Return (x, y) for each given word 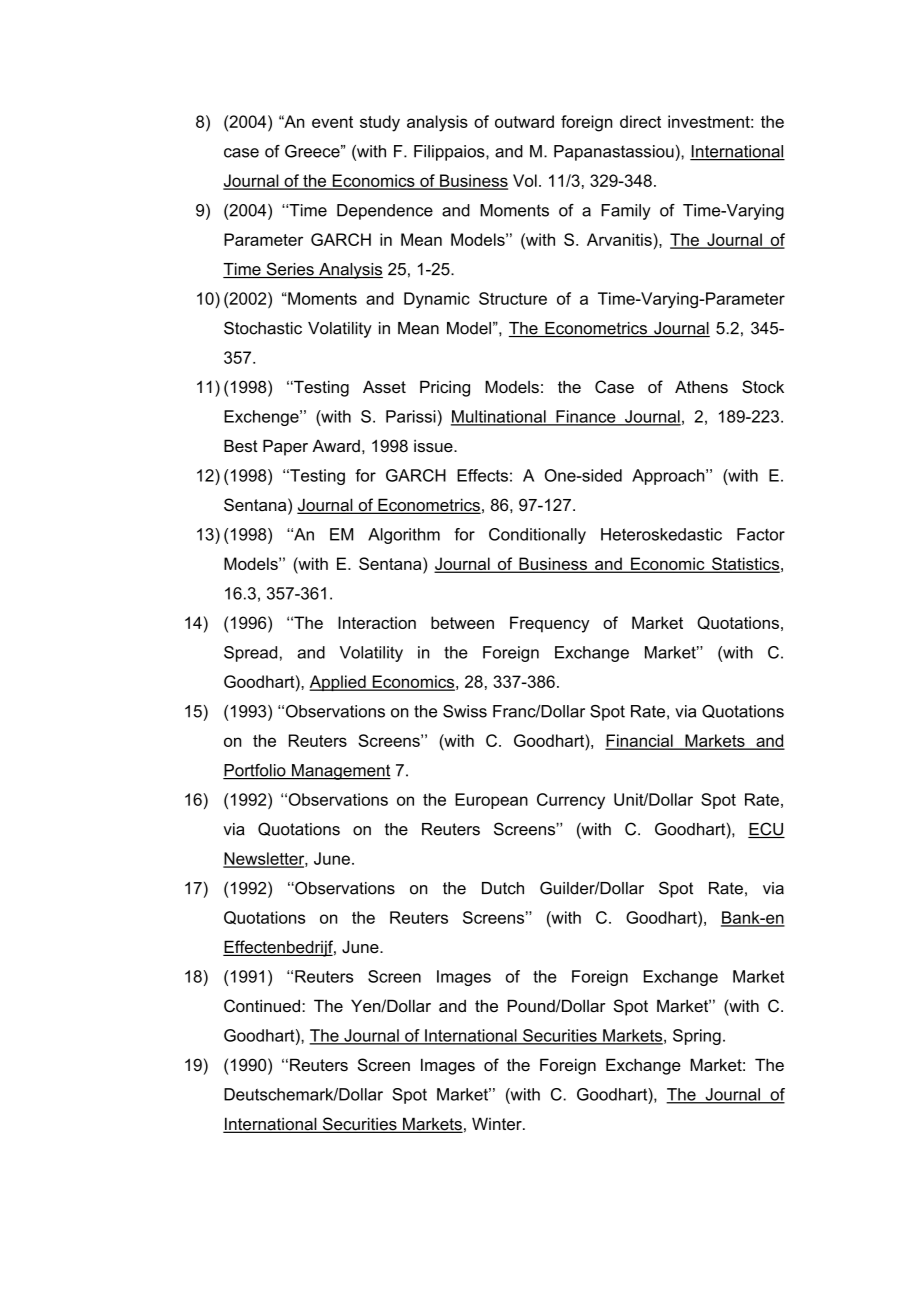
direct (640, 121)
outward (524, 121)
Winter (498, 1123)
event (332, 122)
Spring (697, 1037)
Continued (262, 1005)
